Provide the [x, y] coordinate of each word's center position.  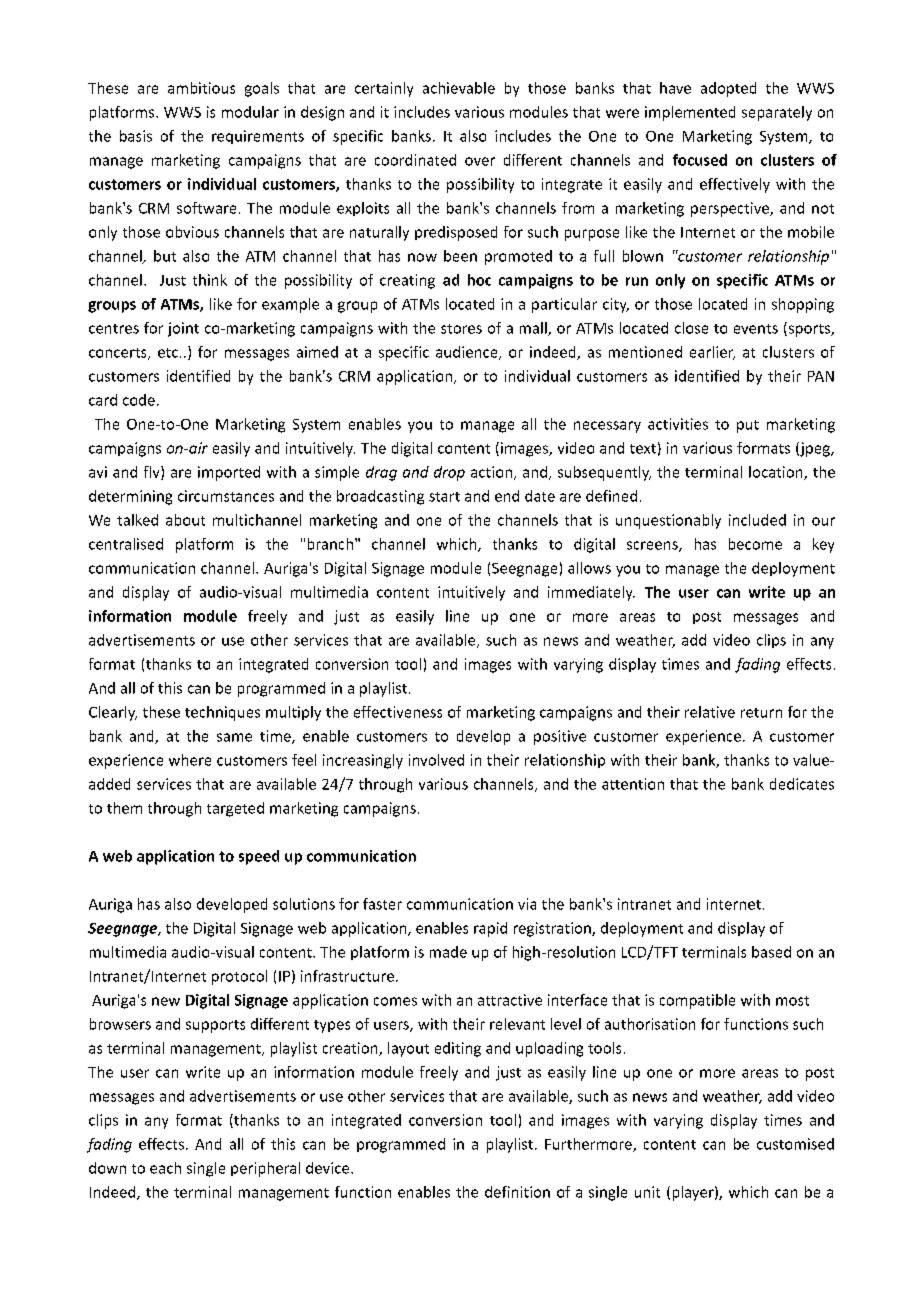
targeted [235, 809]
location [777, 473]
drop [449, 473]
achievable [459, 88]
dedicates [802, 784]
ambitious [201, 88]
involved [436, 760]
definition [517, 1192]
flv [153, 473]
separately [777, 113]
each [165, 1168]
